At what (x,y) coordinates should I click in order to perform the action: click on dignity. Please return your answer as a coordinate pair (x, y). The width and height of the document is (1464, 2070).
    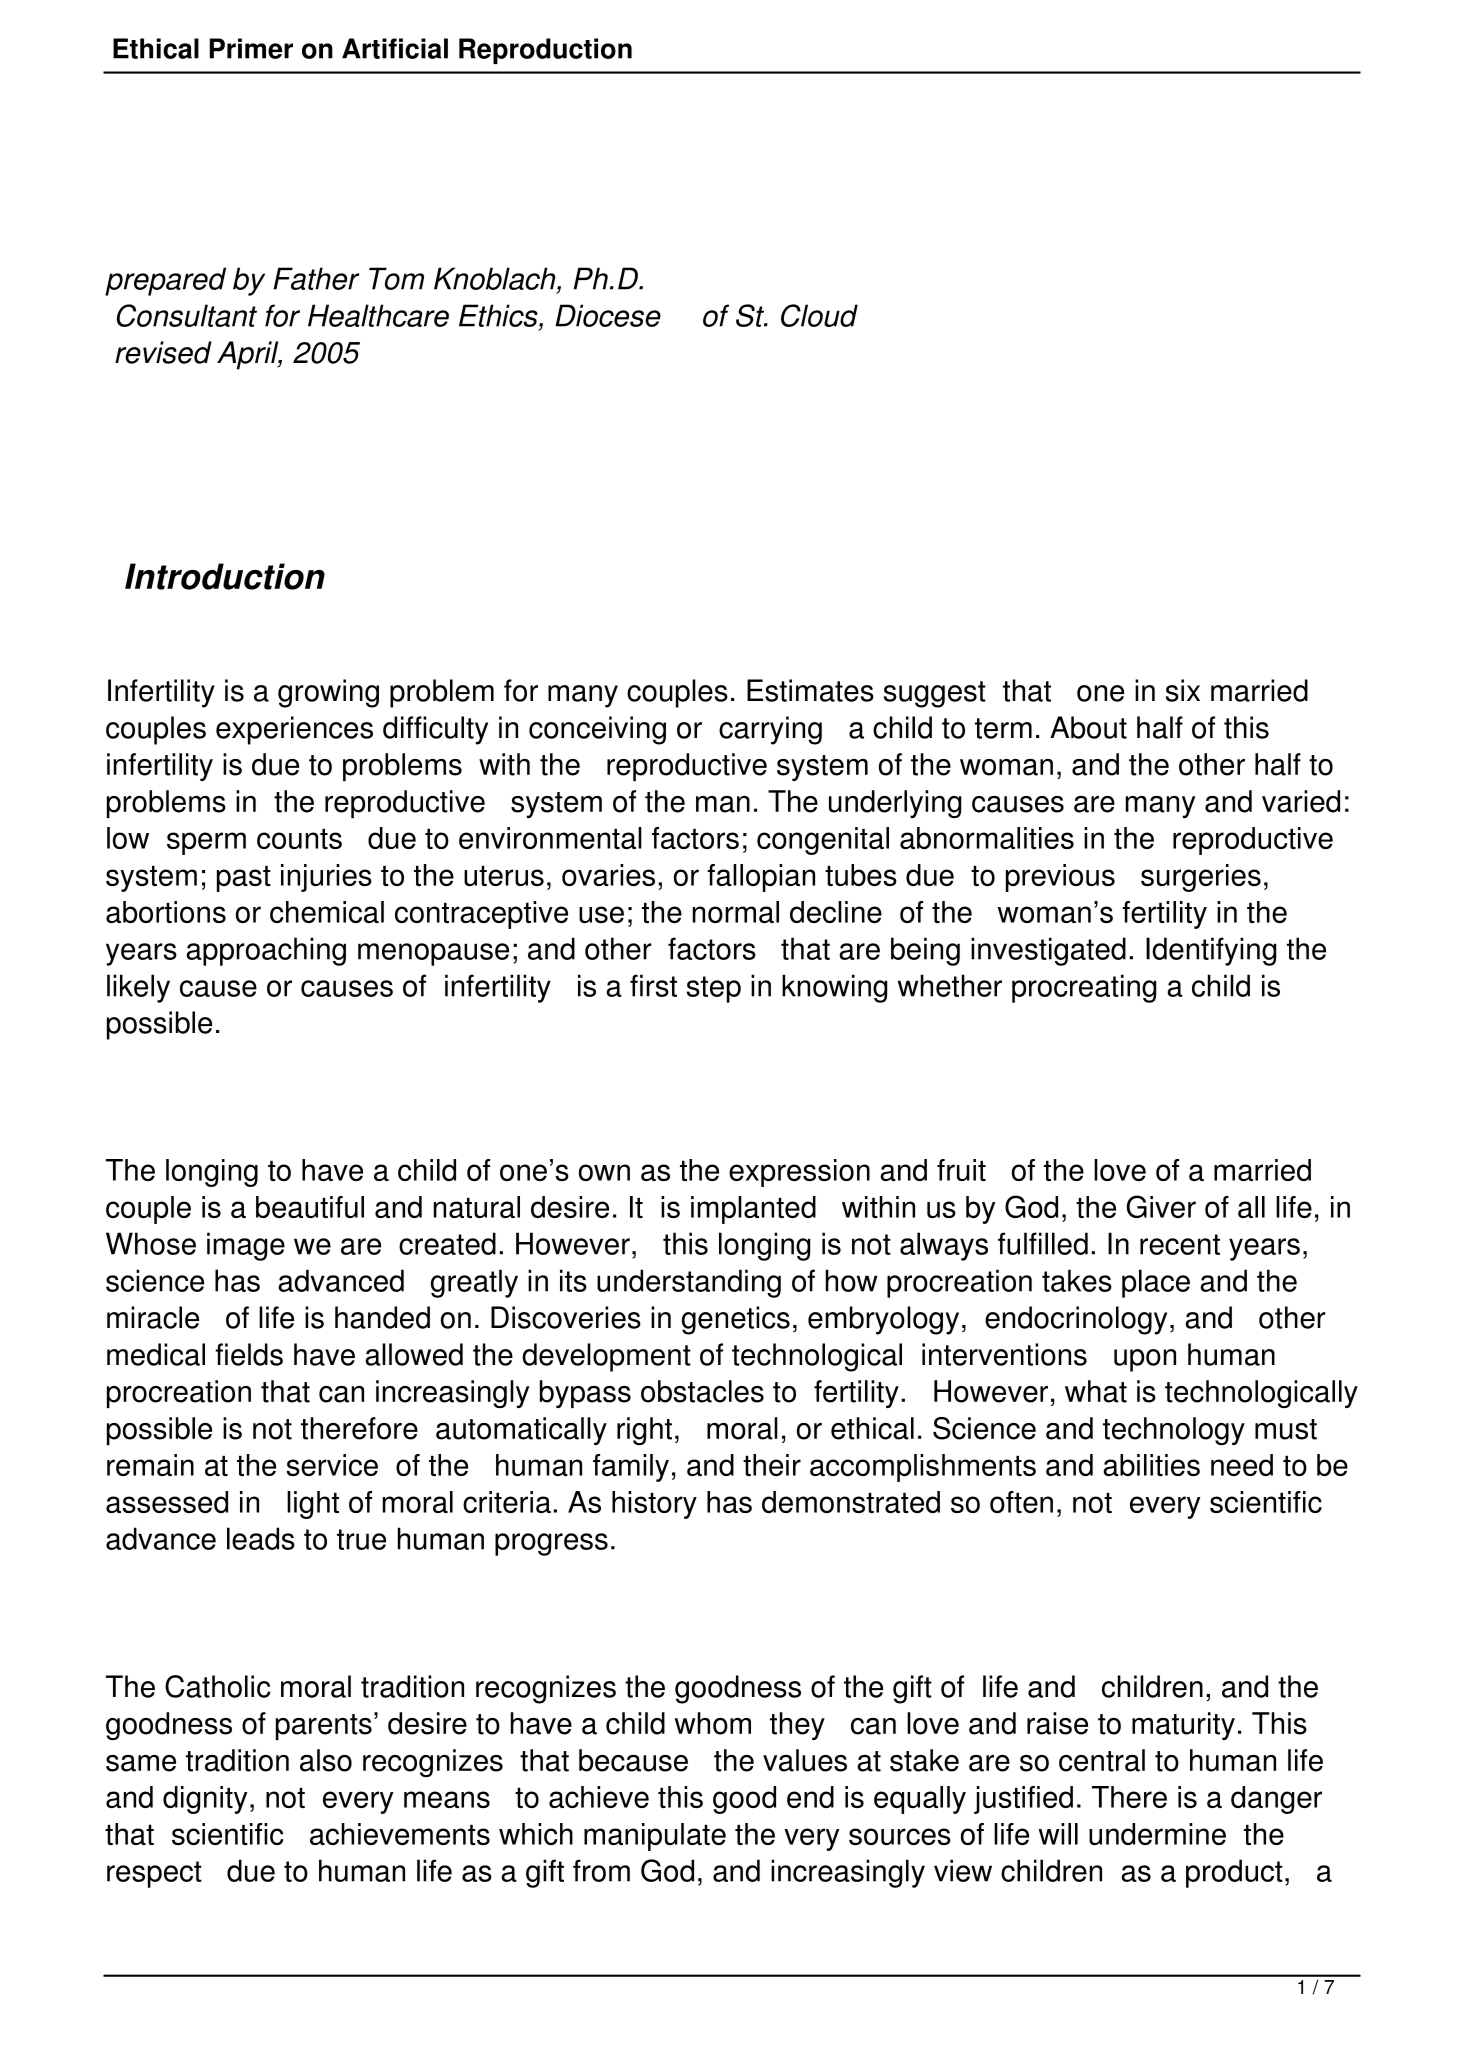
    Looking at the image, I should click on (205, 1800).
